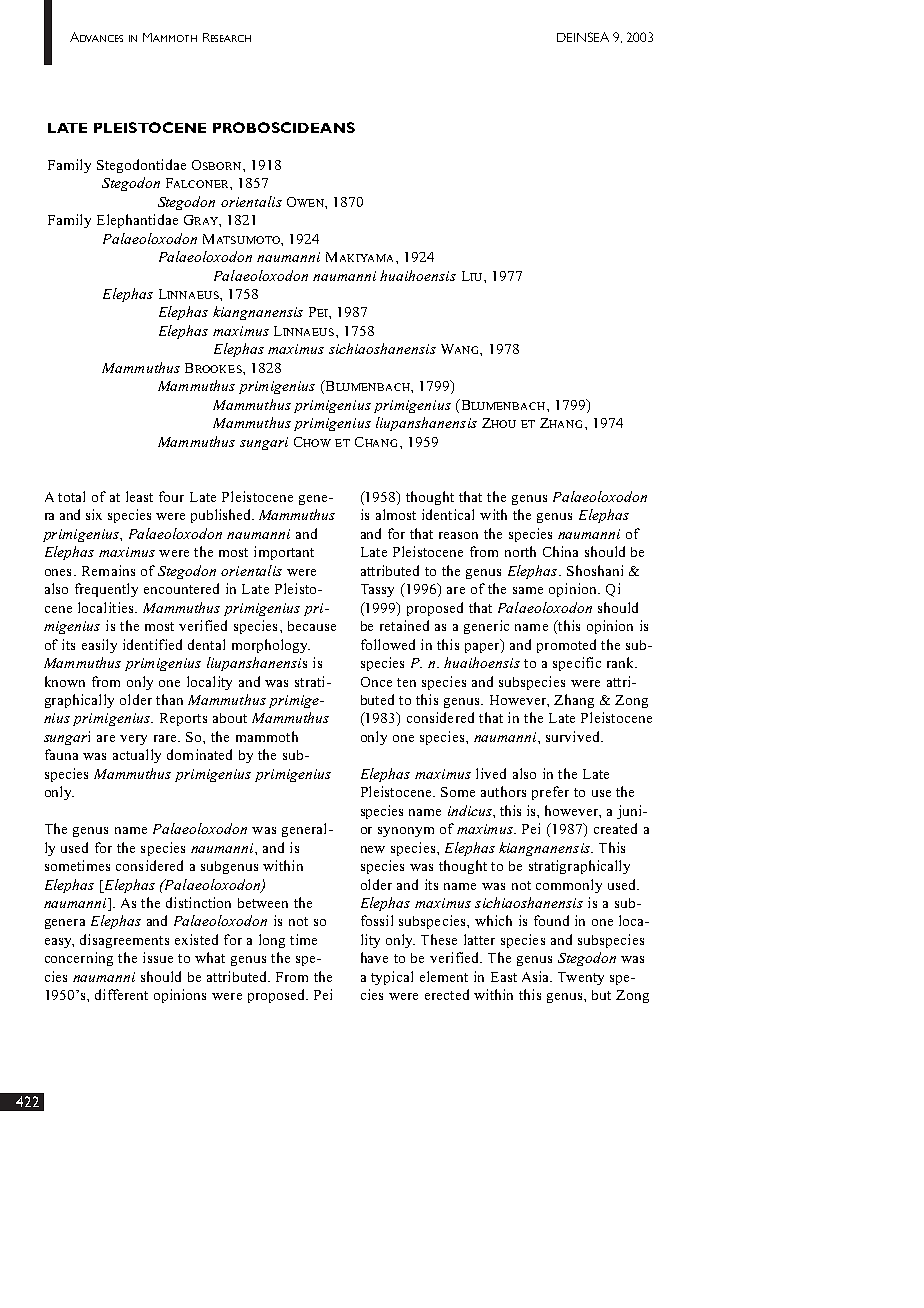  Describe the element at coordinates (581, 978) in the page. I see `Twenty` at that location.
